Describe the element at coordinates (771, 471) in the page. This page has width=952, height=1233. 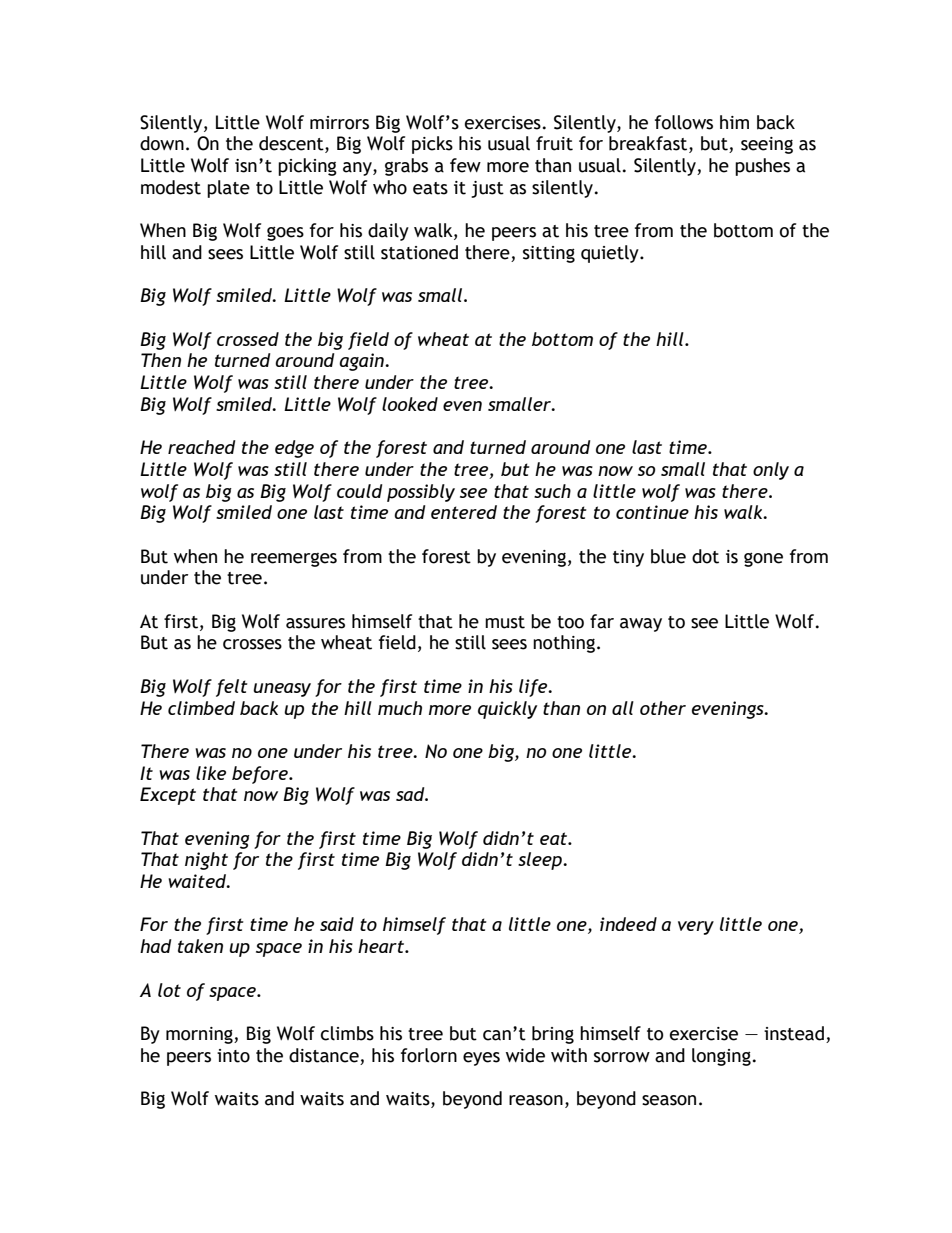
I see `only` at that location.
